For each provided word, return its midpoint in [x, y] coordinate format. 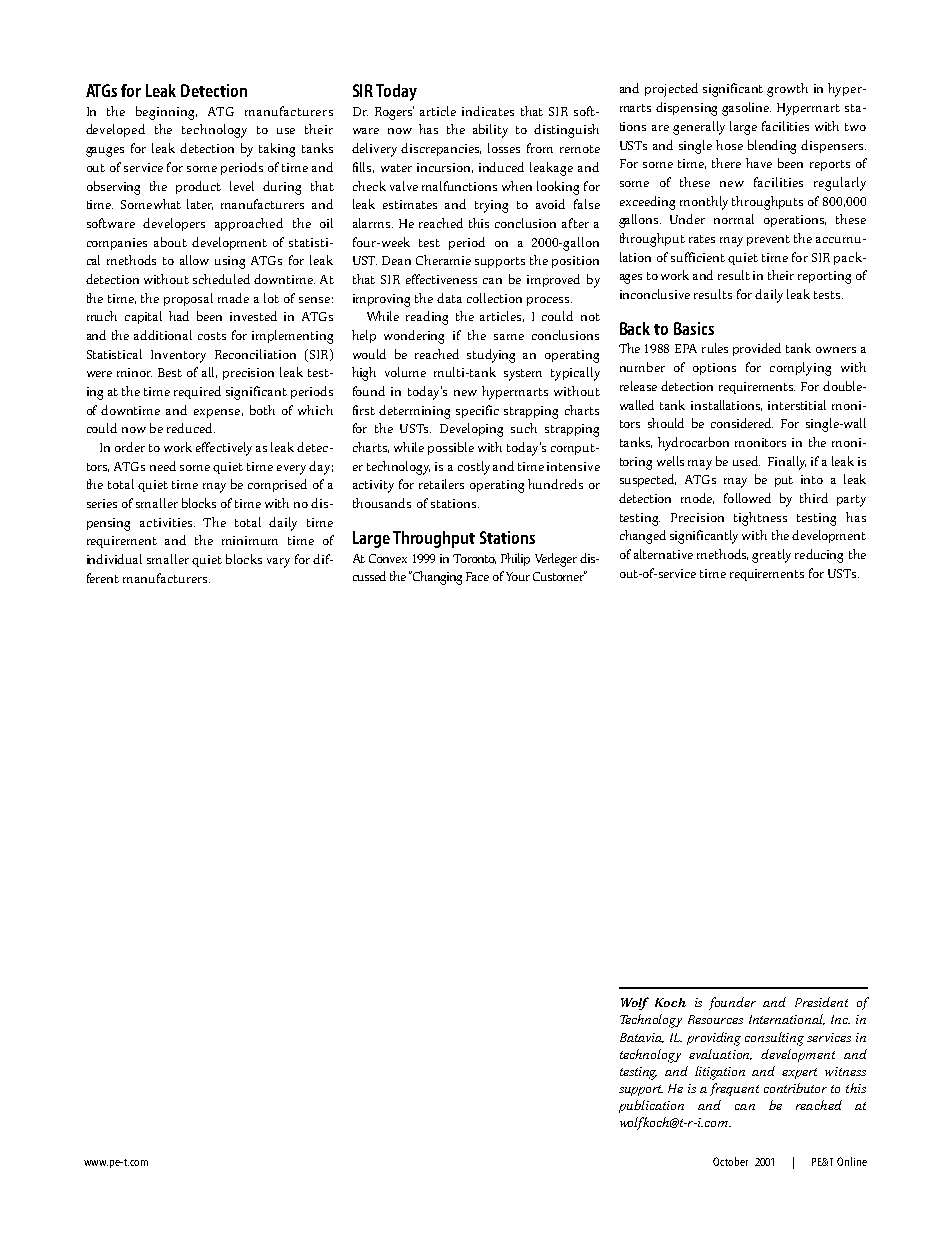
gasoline [746, 109]
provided [757, 349]
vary [278, 563]
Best [170, 372]
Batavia [642, 1038]
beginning [166, 113]
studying [491, 356]
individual [114, 559]
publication [651, 1106]
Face [477, 576]
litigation [720, 1073]
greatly [771, 556]
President [821, 1002]
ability [490, 131]
